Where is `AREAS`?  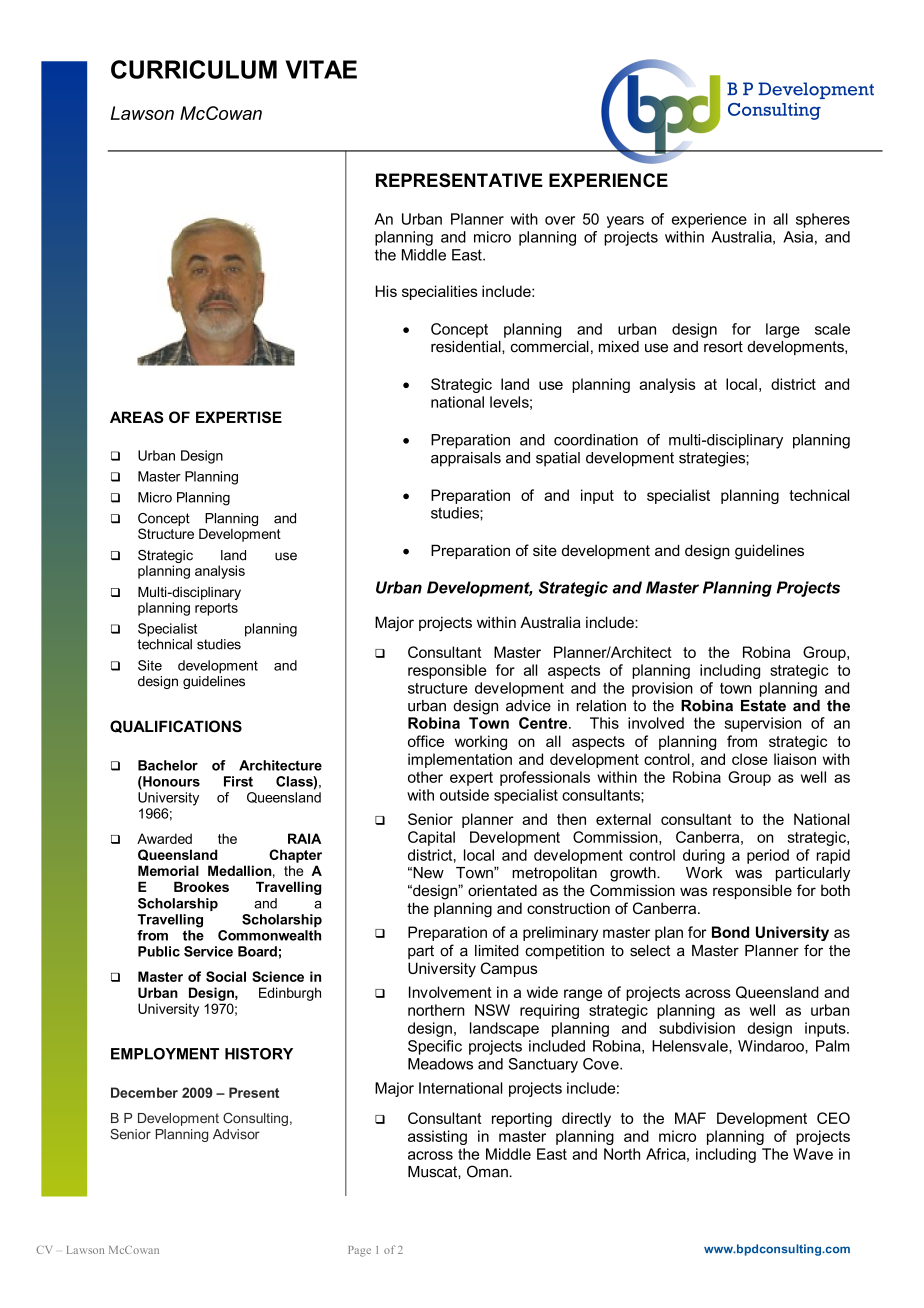
AREAS is located at coordinates (137, 417).
